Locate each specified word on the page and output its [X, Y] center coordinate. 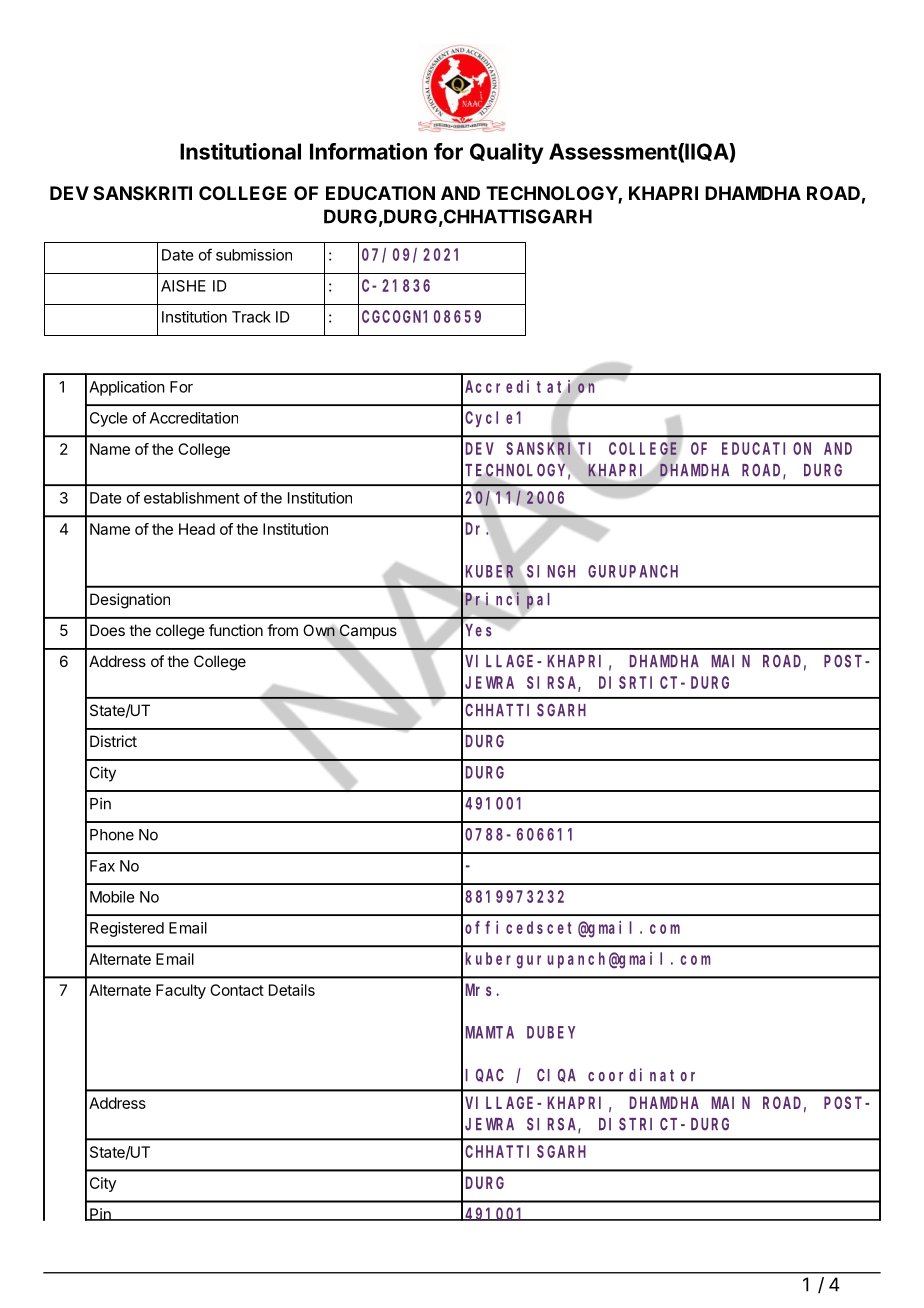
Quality [506, 153]
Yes [478, 630]
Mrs [479, 990]
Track [251, 317]
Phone [112, 835]
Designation [130, 601]
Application [127, 388]
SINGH [551, 571]
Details [292, 990]
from [282, 630]
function [236, 630]
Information [368, 151]
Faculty [181, 991]
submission [254, 255]
